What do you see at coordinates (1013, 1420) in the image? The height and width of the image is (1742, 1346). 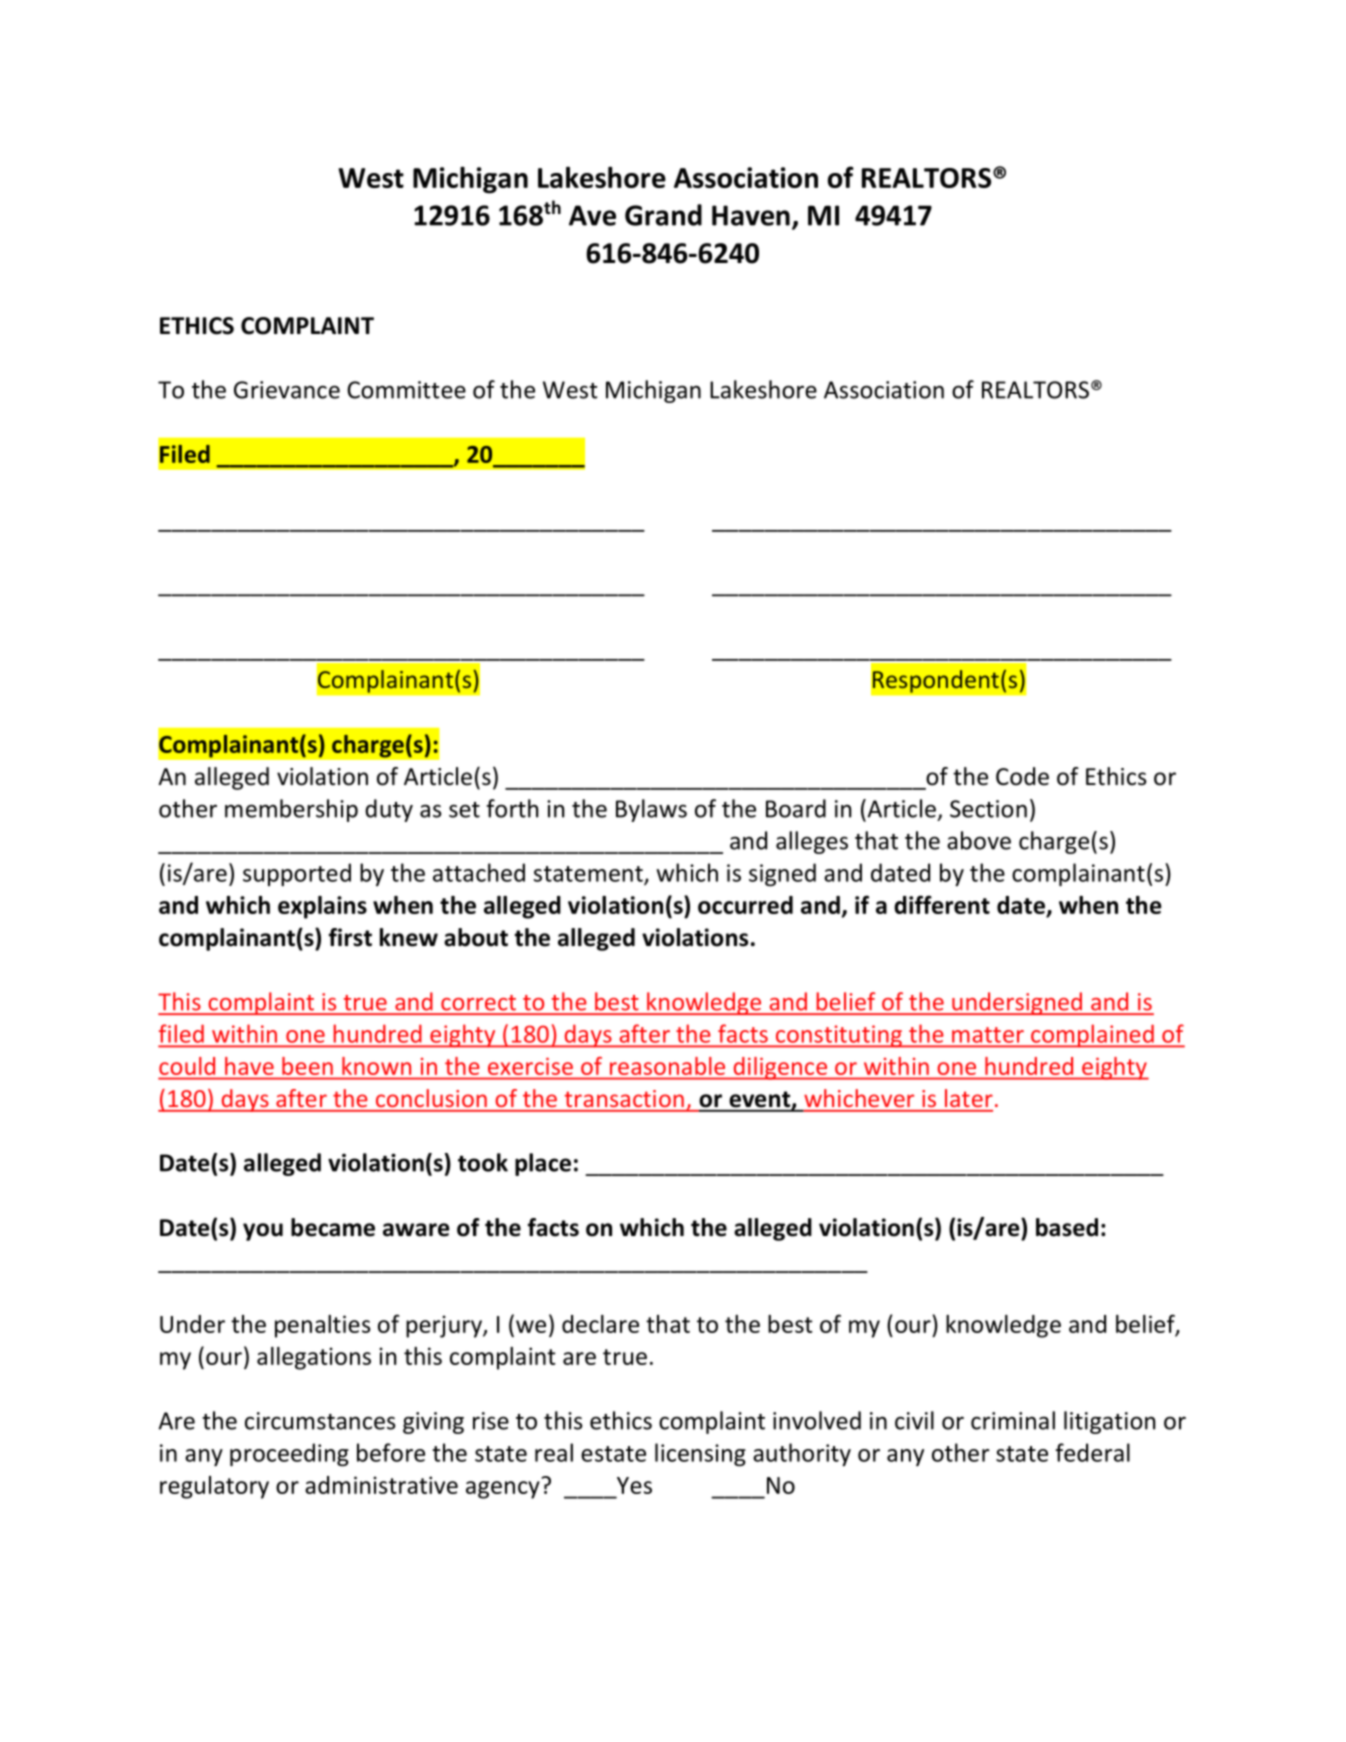 I see `criminal` at bounding box center [1013, 1420].
